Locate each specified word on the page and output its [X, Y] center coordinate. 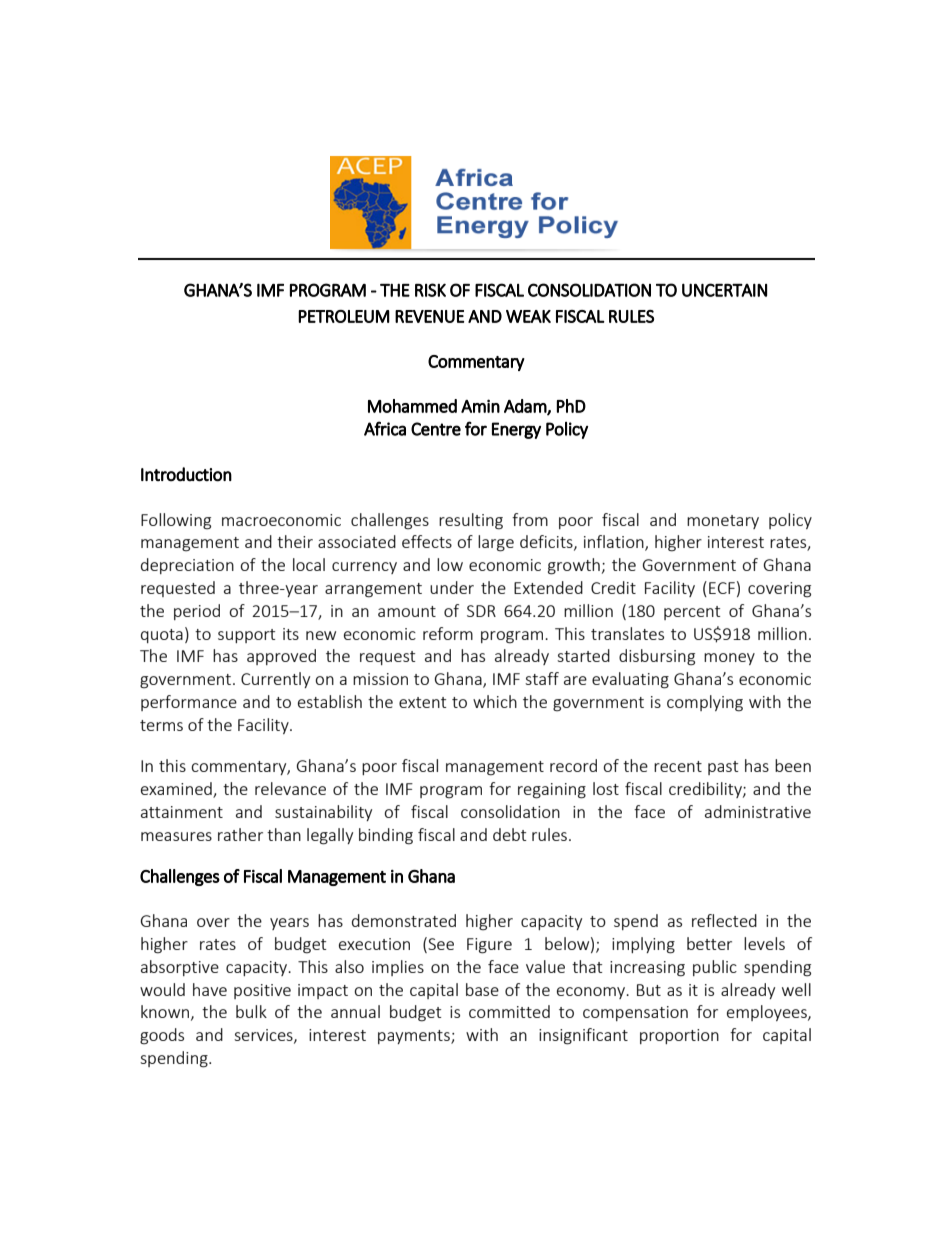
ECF [722, 588]
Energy [516, 430]
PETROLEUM [344, 316]
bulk [251, 1011]
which [495, 701]
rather [240, 834]
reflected [724, 920]
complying [705, 703]
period [197, 612]
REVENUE [429, 316]
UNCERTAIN [724, 290]
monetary [723, 522]
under [452, 587]
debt [509, 834]
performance [189, 703]
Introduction [186, 474]
